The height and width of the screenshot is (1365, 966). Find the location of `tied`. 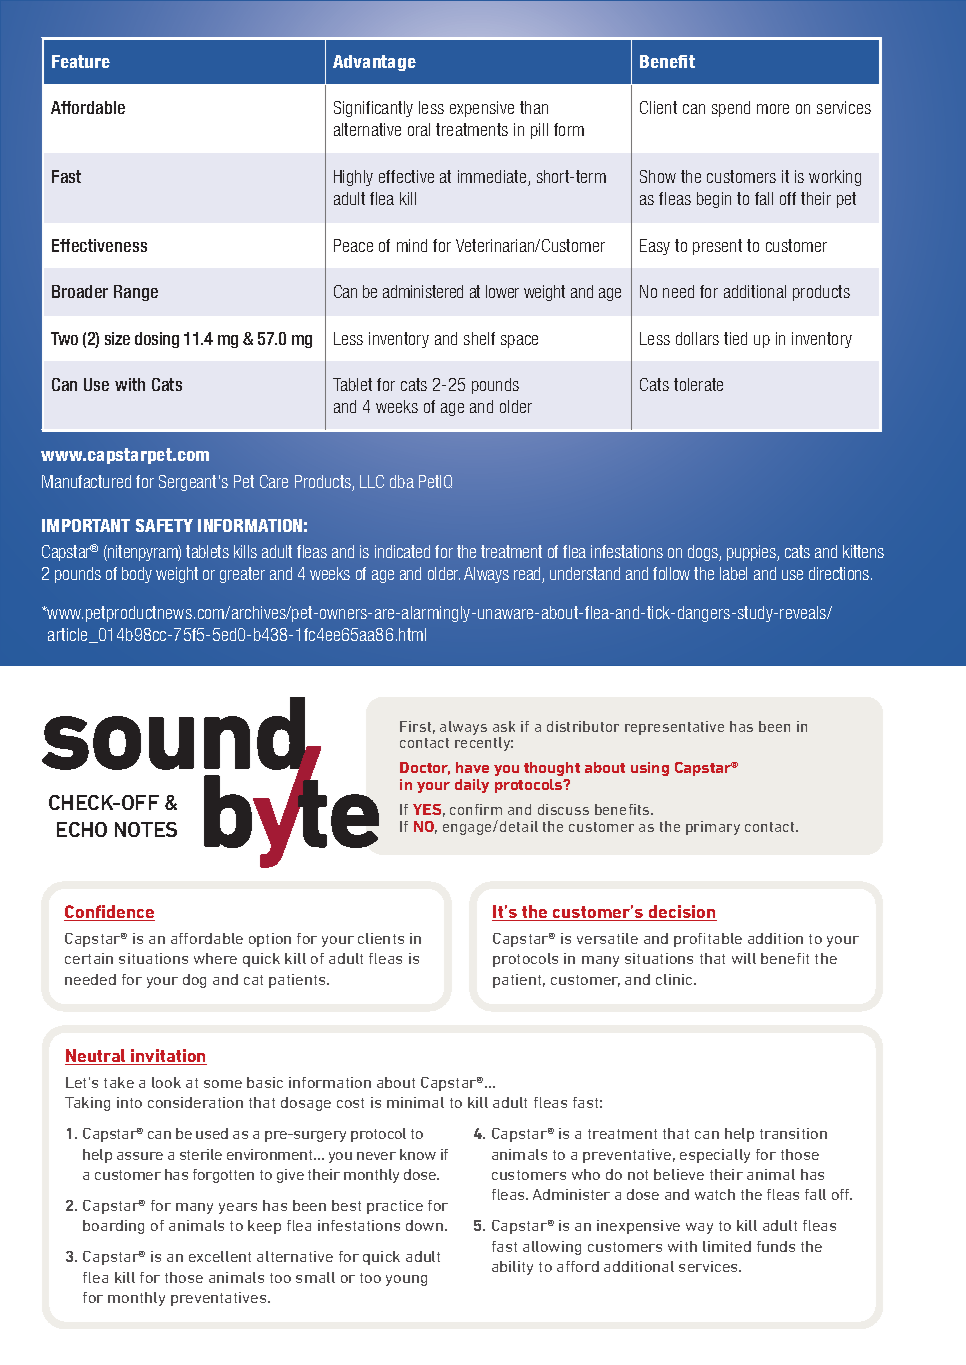

tied is located at coordinates (735, 338).
